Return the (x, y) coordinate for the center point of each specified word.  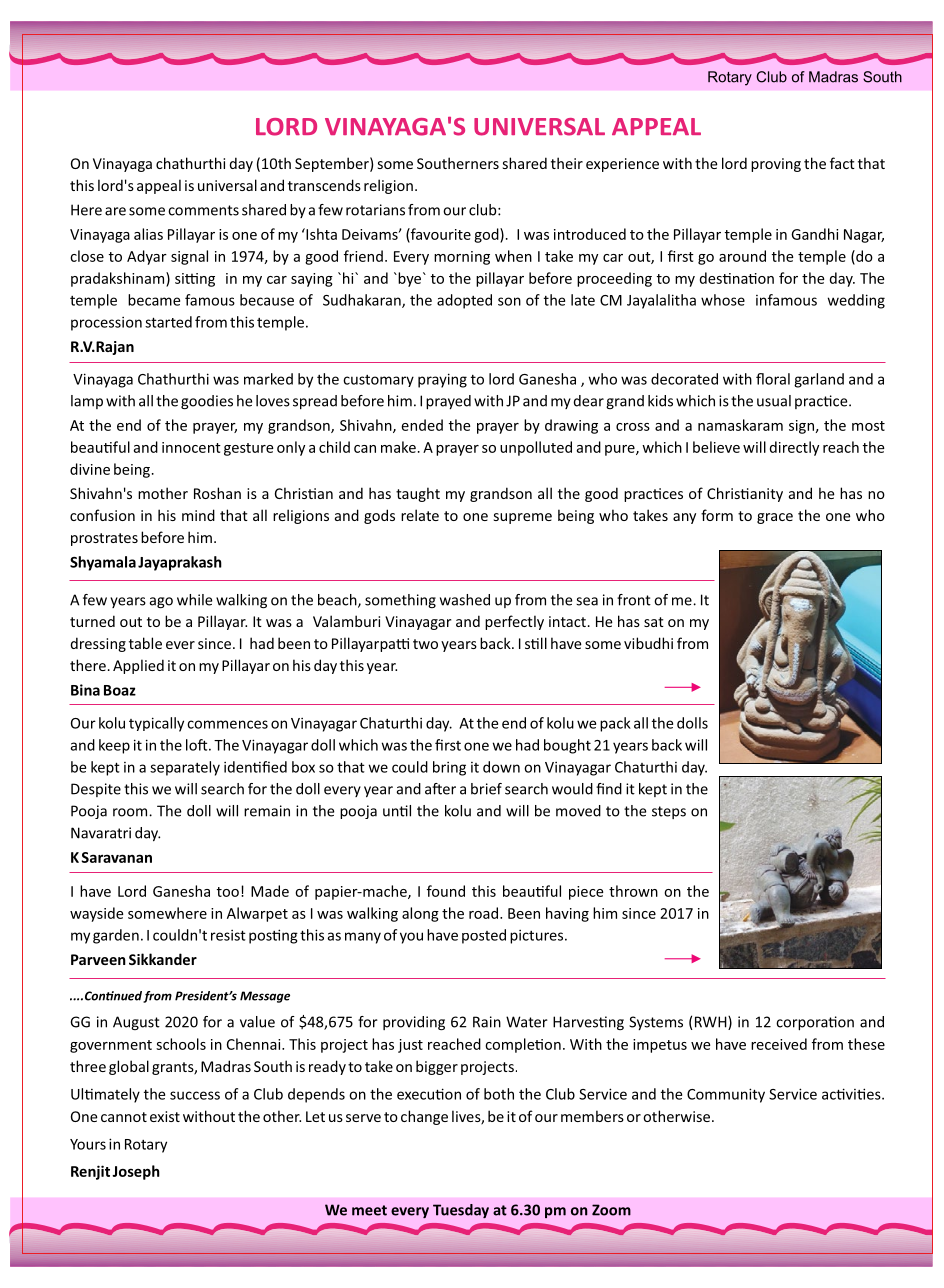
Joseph (136, 1172)
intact (567, 621)
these (866, 1044)
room (131, 812)
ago (161, 602)
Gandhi (814, 234)
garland (819, 380)
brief (486, 789)
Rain (487, 1022)
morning (462, 258)
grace (775, 518)
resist (228, 935)
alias (148, 234)
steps (669, 812)
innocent (191, 447)
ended (422, 425)
